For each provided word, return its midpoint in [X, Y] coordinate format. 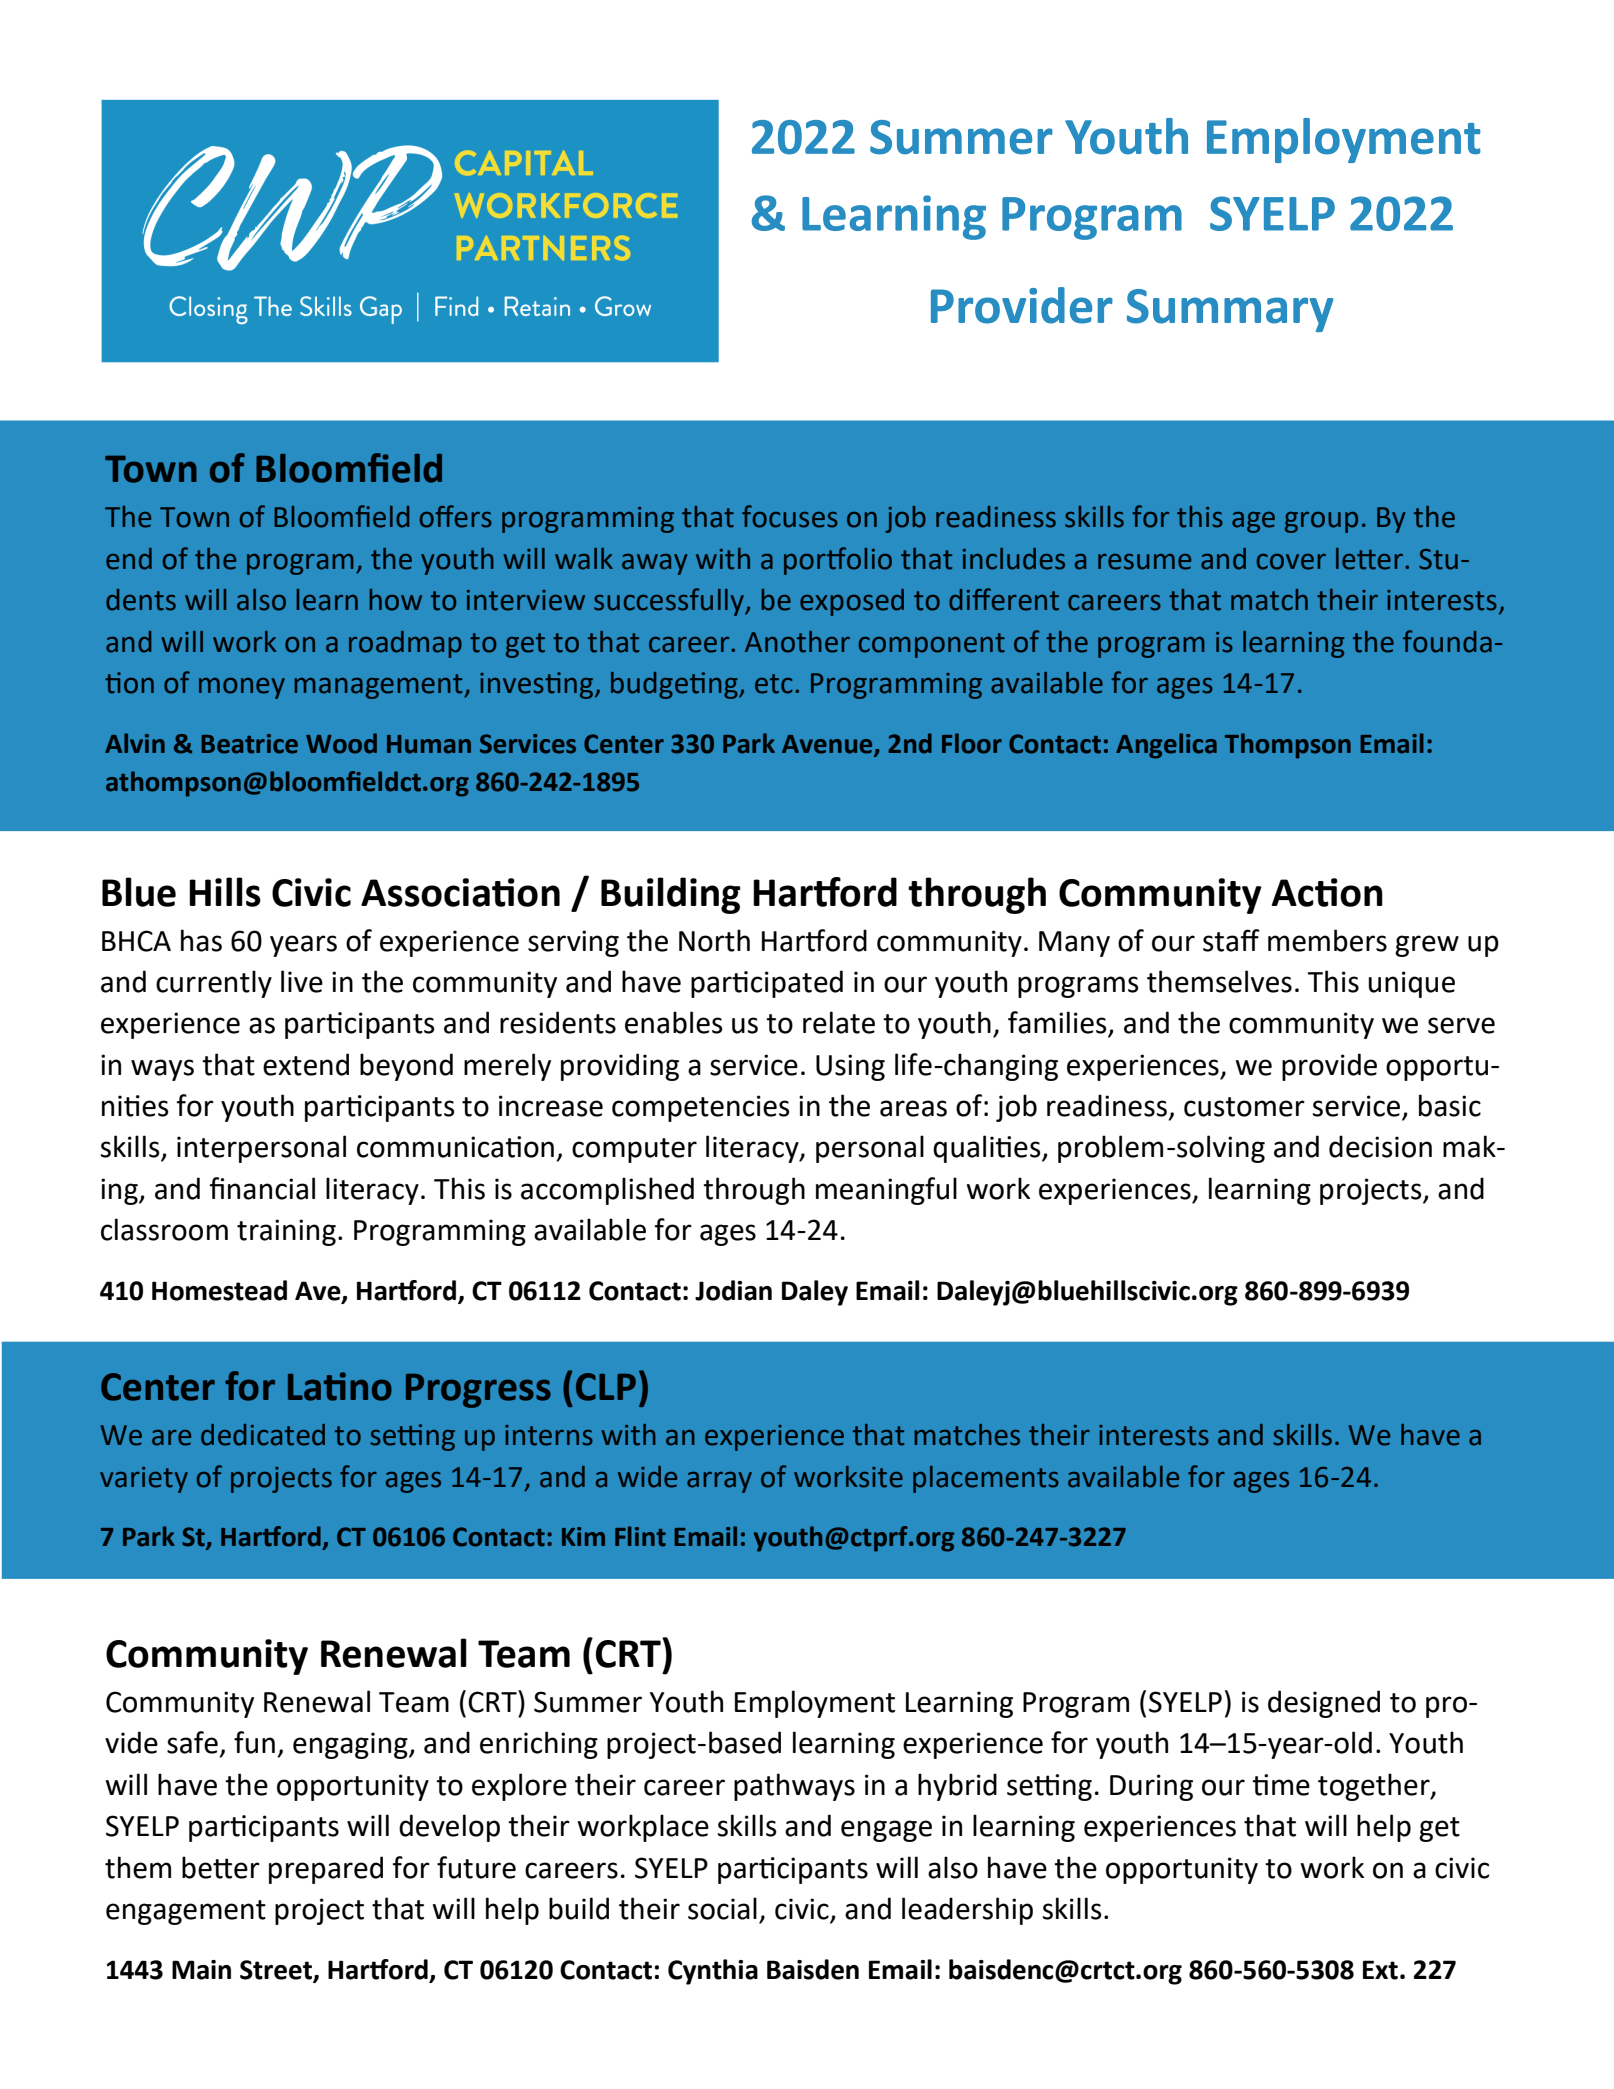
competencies [700, 1108]
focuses [790, 516]
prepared [326, 1870]
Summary [1230, 310]
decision [1380, 1146]
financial [262, 1188]
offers [456, 516]
